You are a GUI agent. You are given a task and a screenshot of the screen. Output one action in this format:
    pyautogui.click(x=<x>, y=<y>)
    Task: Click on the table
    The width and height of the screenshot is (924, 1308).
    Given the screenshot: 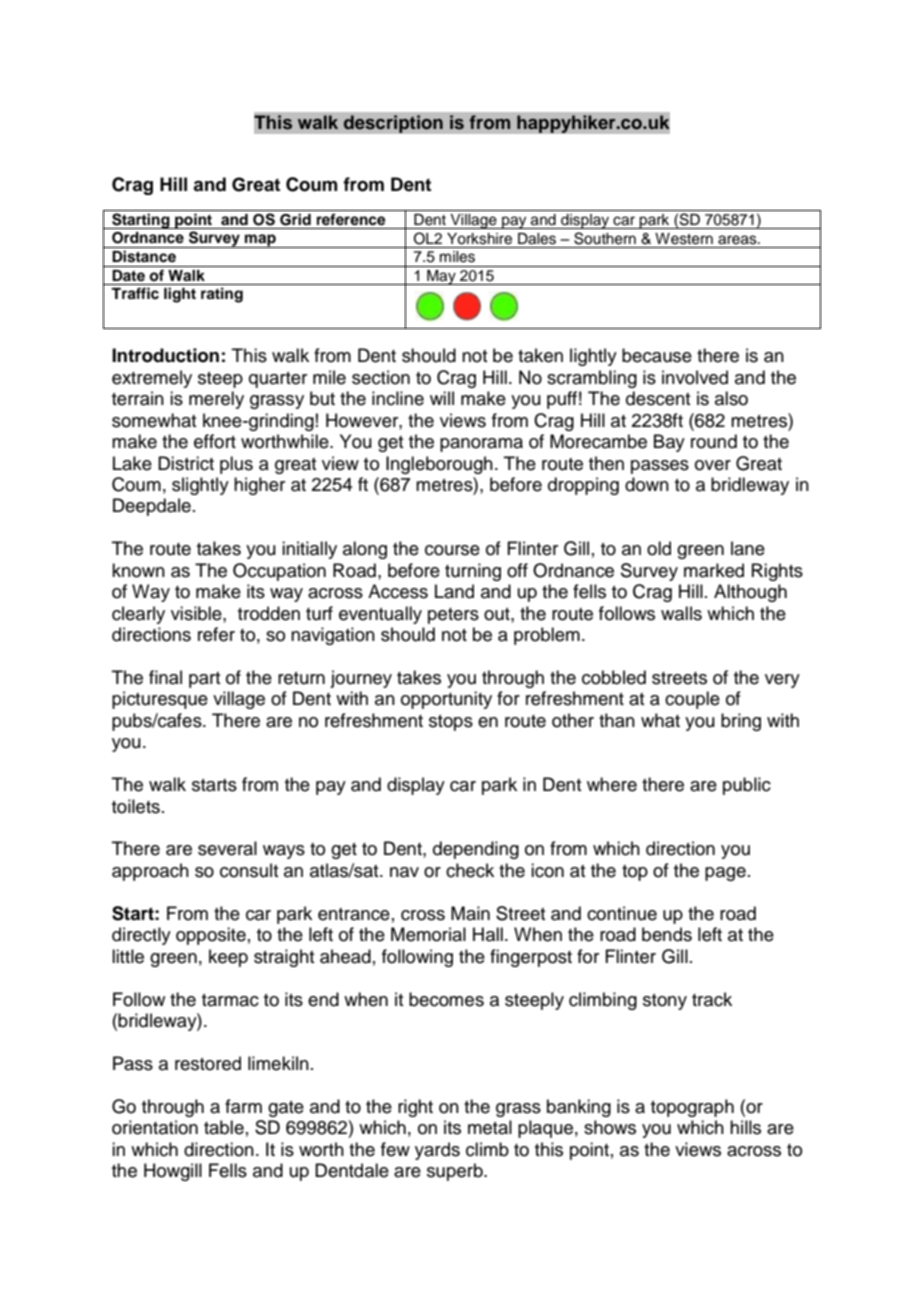 What is the action you would take?
    pyautogui.click(x=224, y=1127)
